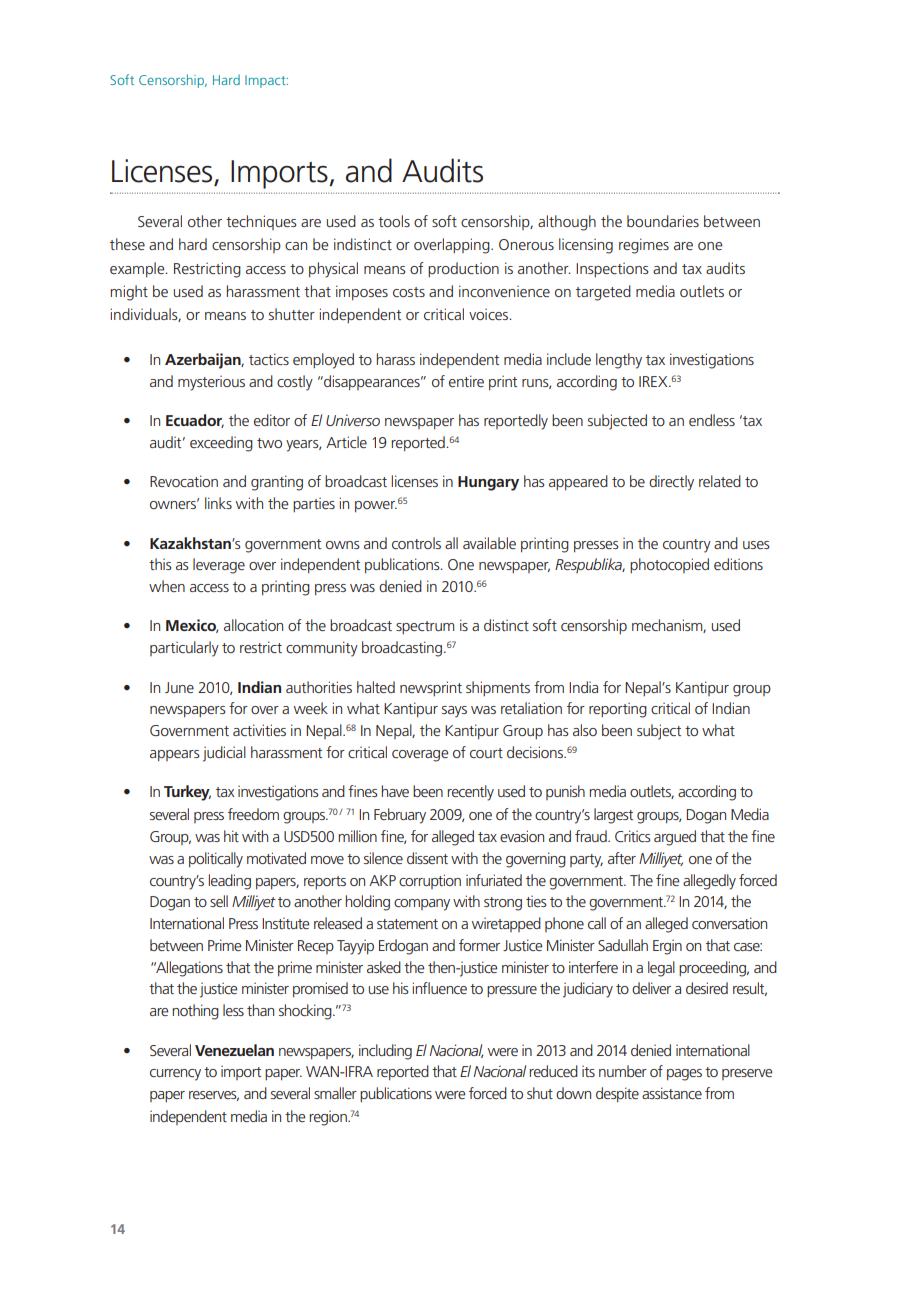 The width and height of the screenshot is (924, 1308). I want to click on Impact, so click(266, 81).
